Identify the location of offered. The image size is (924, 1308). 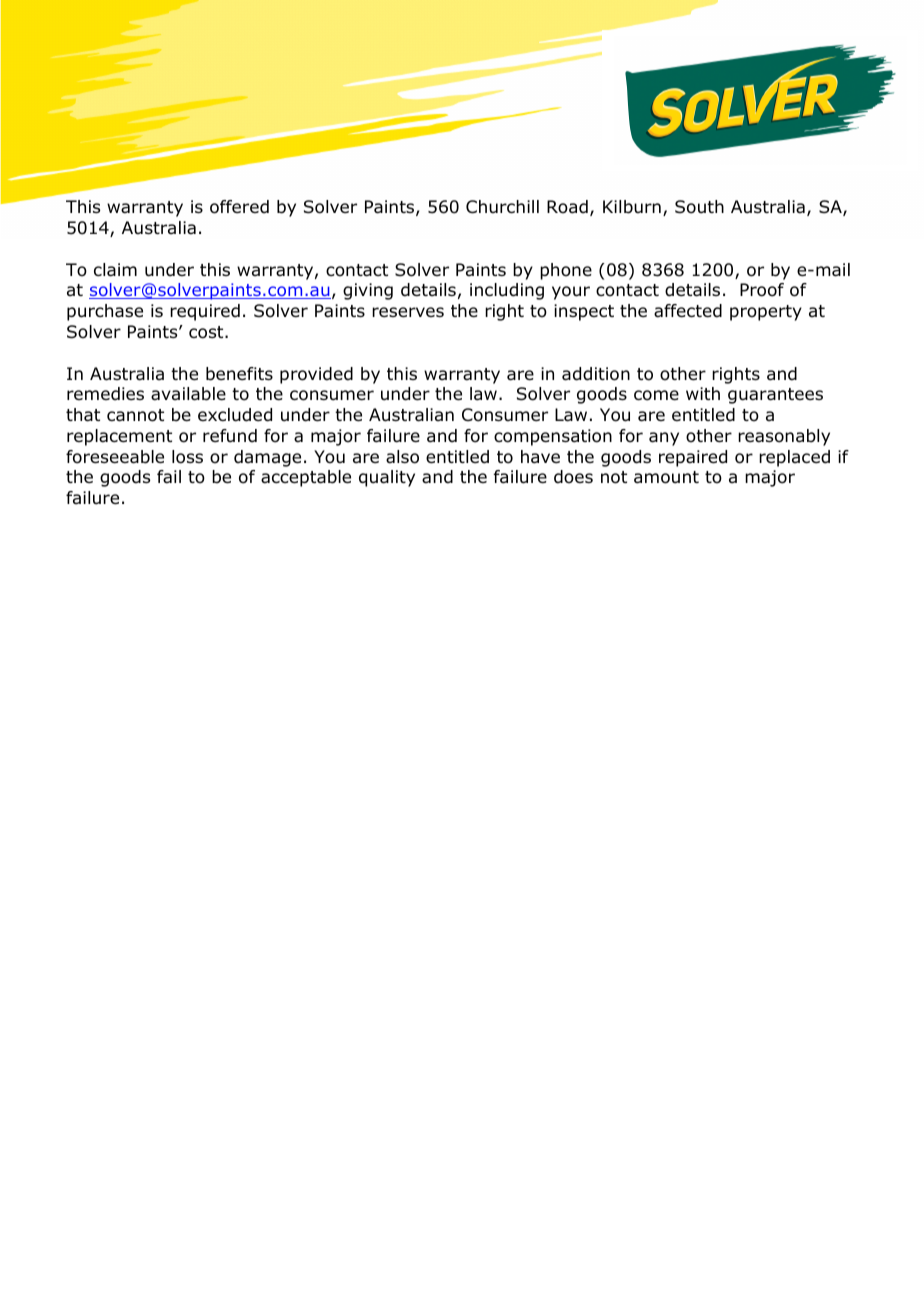
(239, 207).
